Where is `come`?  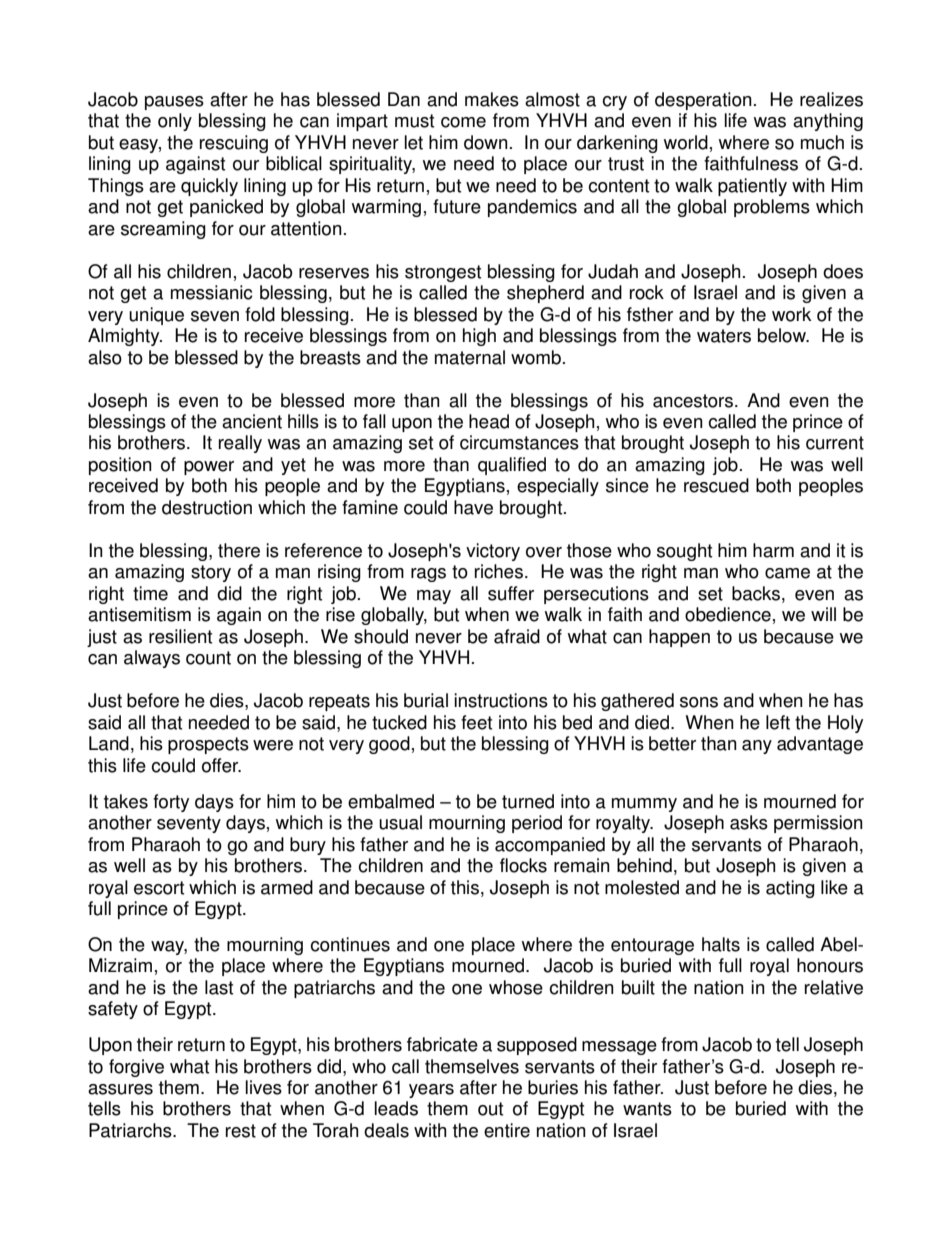
come is located at coordinates (463, 122).
